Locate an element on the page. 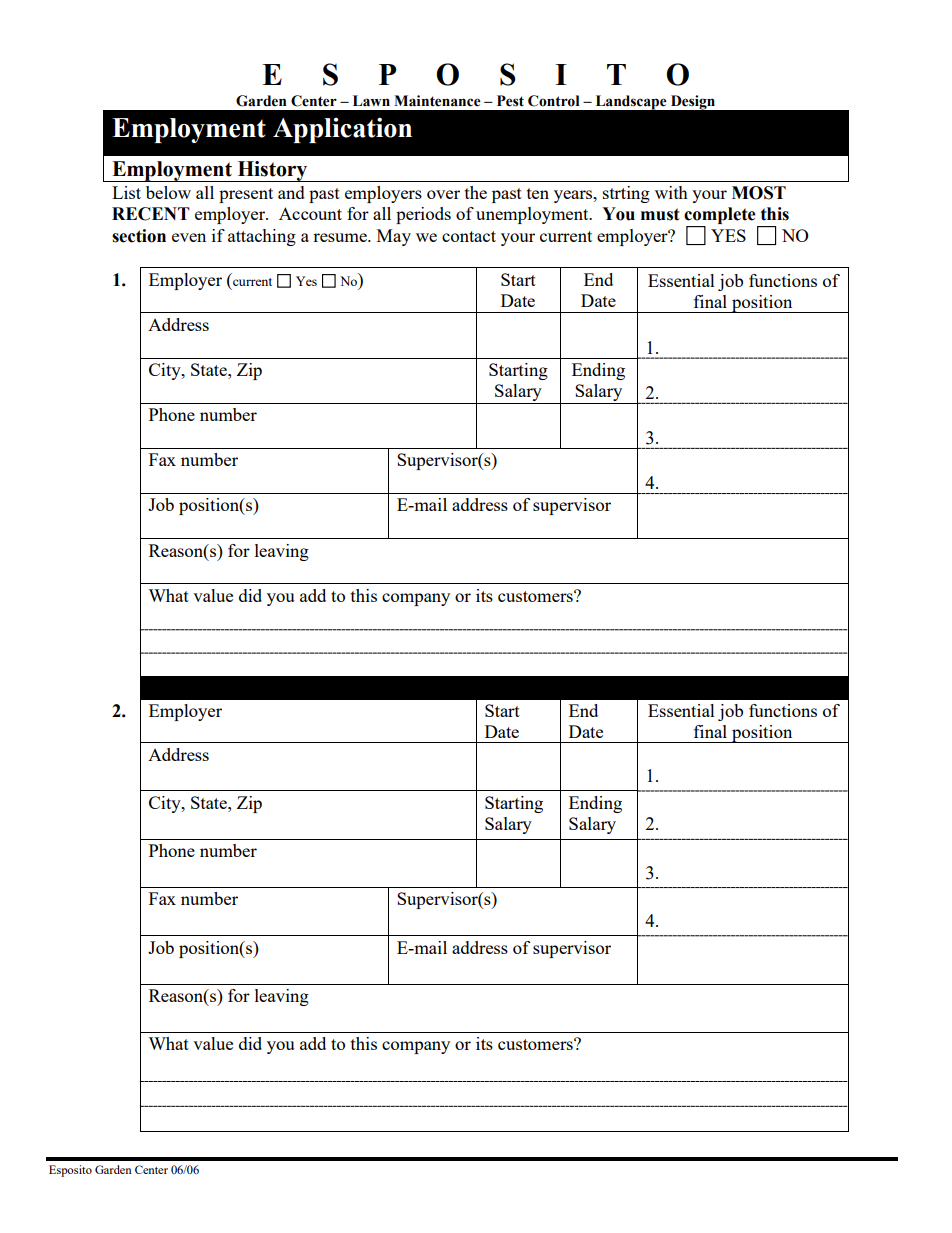 The height and width of the page is (1233, 952). complete is located at coordinates (721, 217).
